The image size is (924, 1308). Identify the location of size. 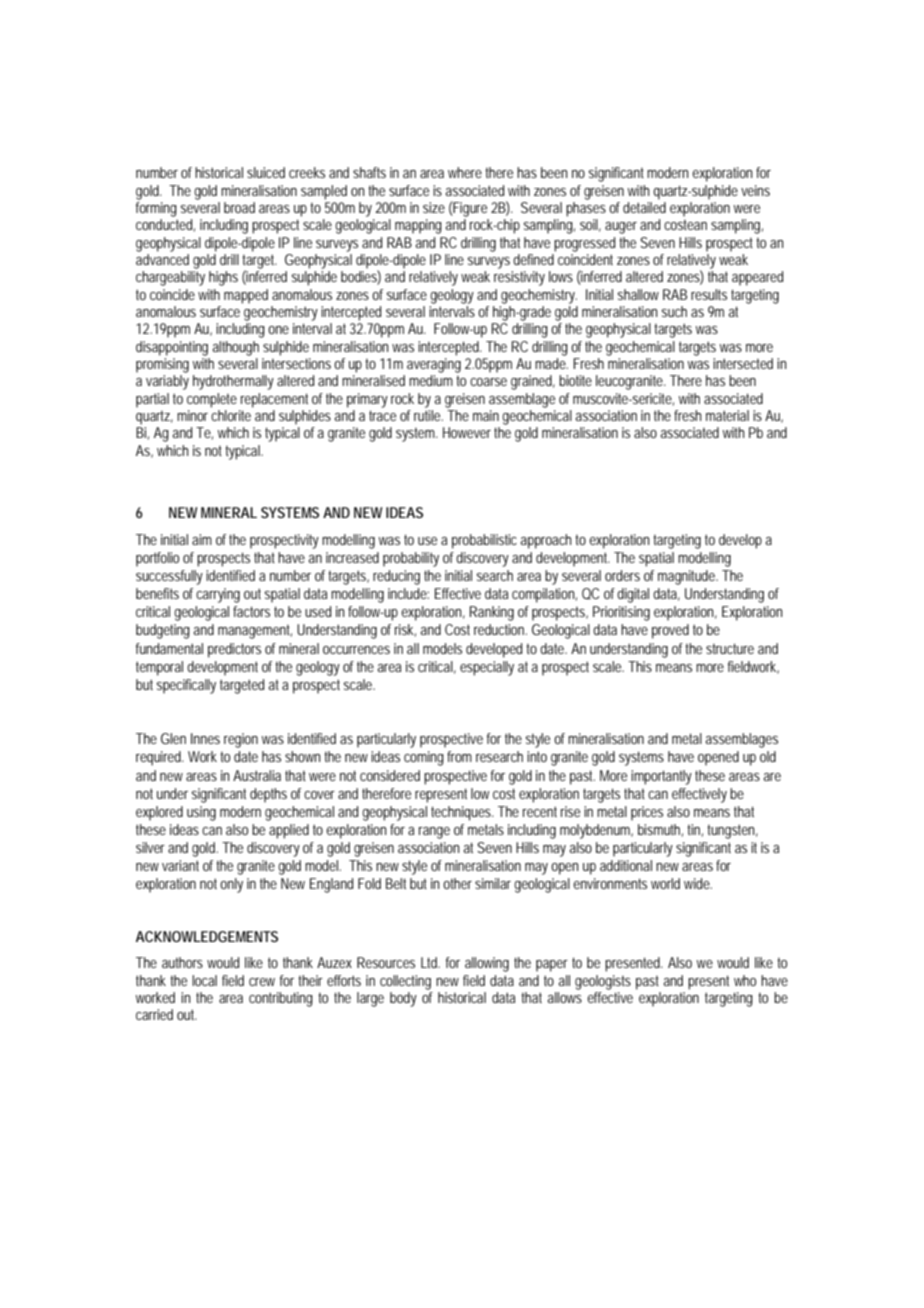
(434, 207).
